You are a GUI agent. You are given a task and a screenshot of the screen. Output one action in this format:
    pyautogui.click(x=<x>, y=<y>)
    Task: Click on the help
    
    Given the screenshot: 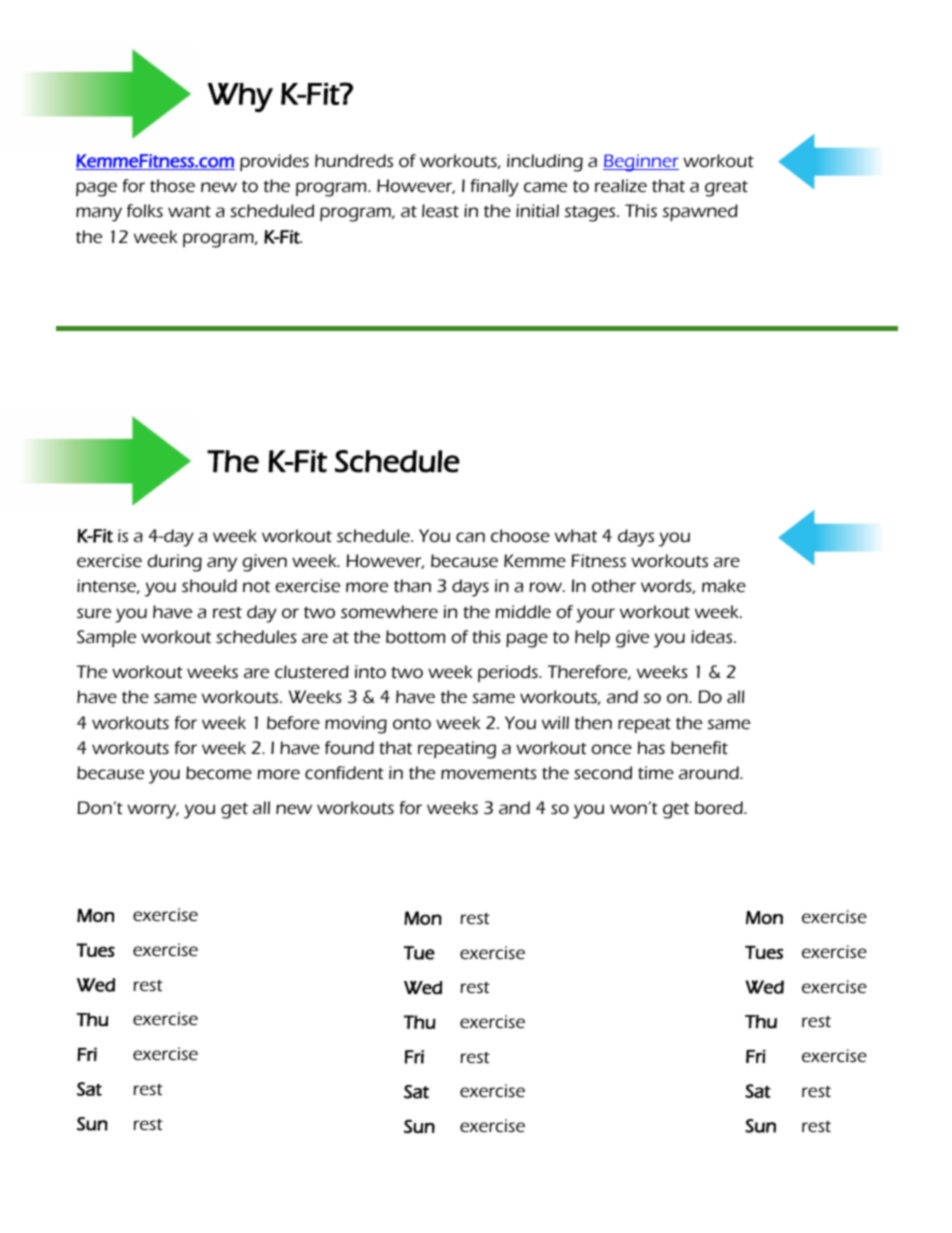 What is the action you would take?
    pyautogui.click(x=592, y=638)
